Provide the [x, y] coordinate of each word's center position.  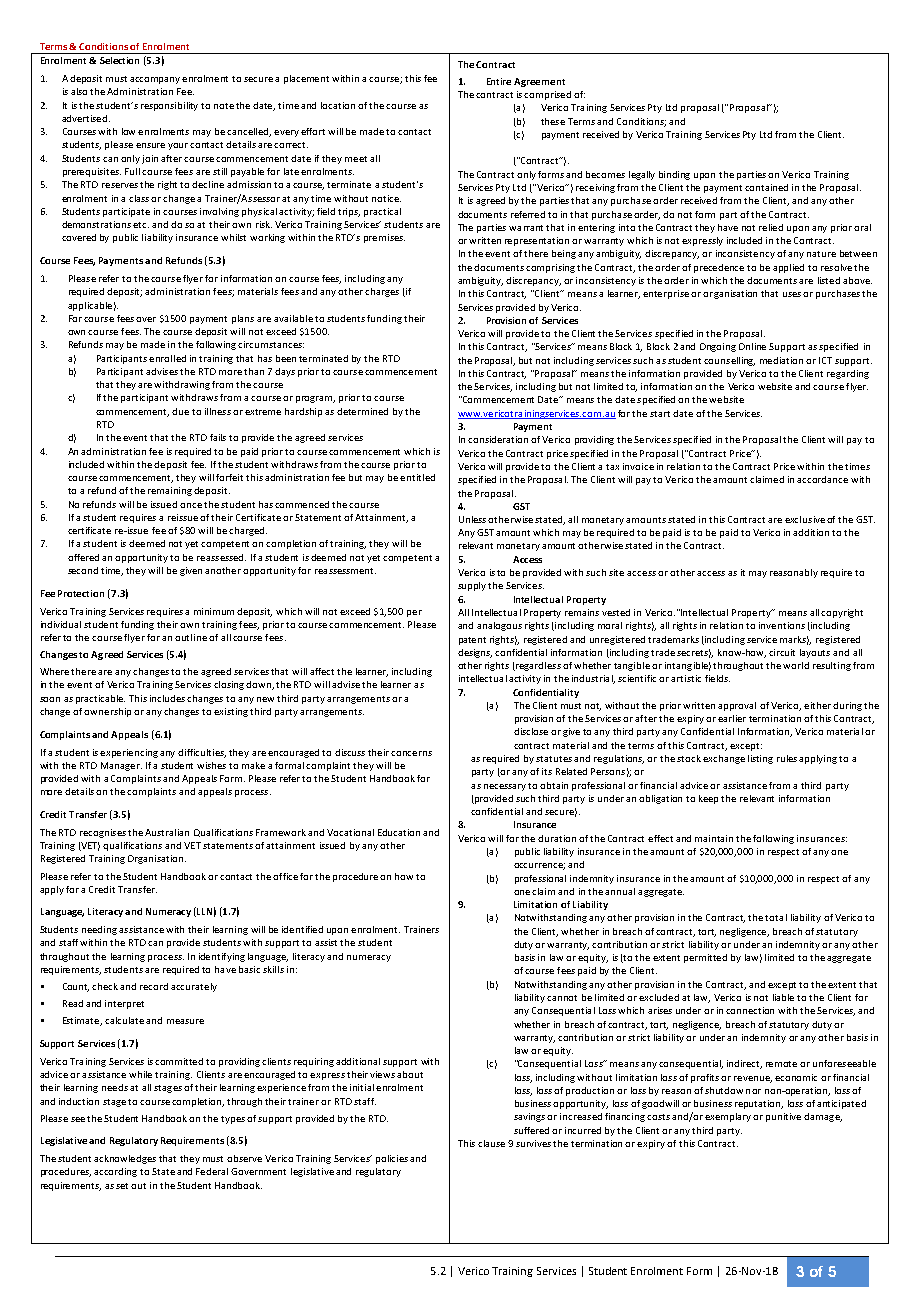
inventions [782, 625]
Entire [499, 81]
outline [191, 637]
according [115, 1172]
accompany [156, 80]
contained [766, 187]
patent [472, 641]
